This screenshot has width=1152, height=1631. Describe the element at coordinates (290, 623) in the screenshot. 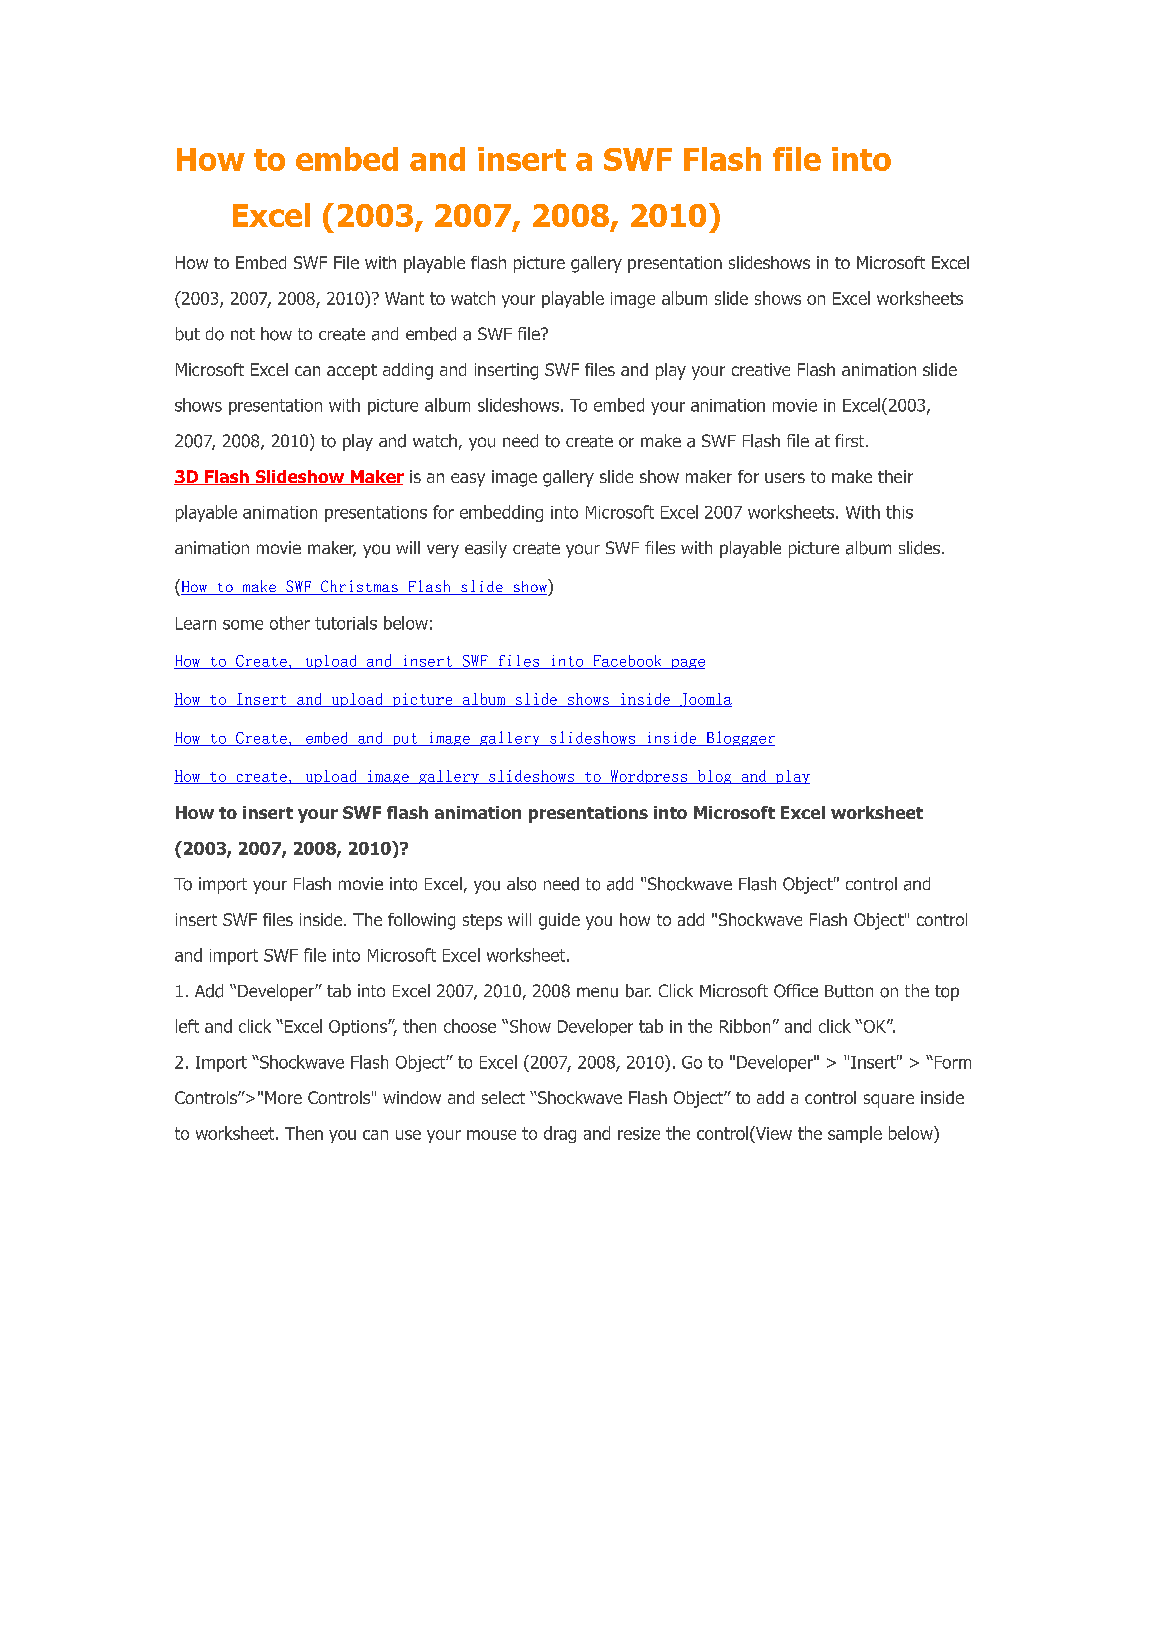

I see `other` at that location.
